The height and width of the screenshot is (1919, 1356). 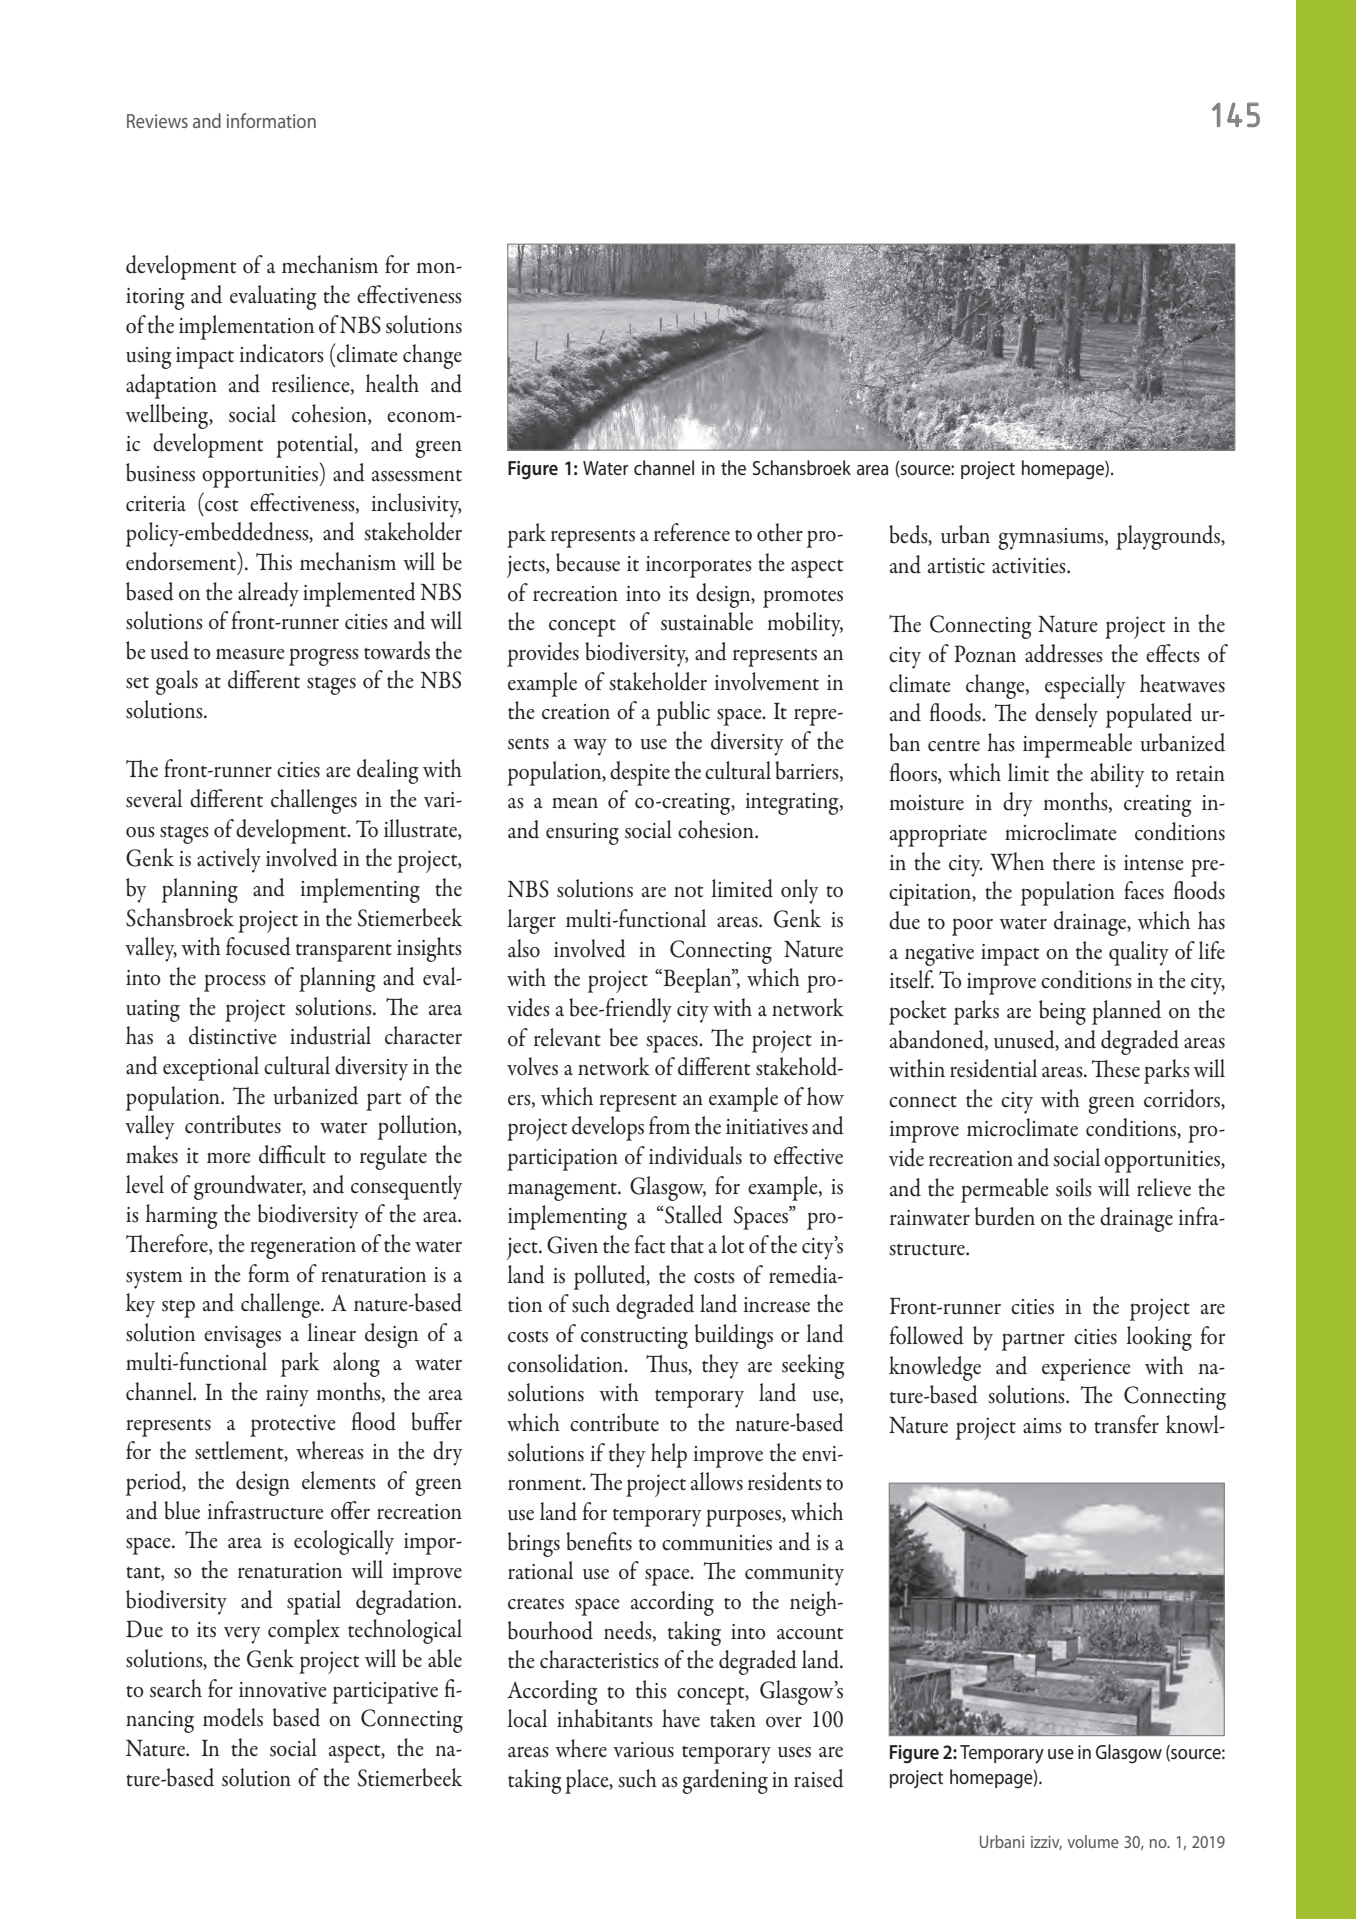 What do you see at coordinates (725, 1781) in the screenshot?
I see `gardening` at bounding box center [725, 1781].
